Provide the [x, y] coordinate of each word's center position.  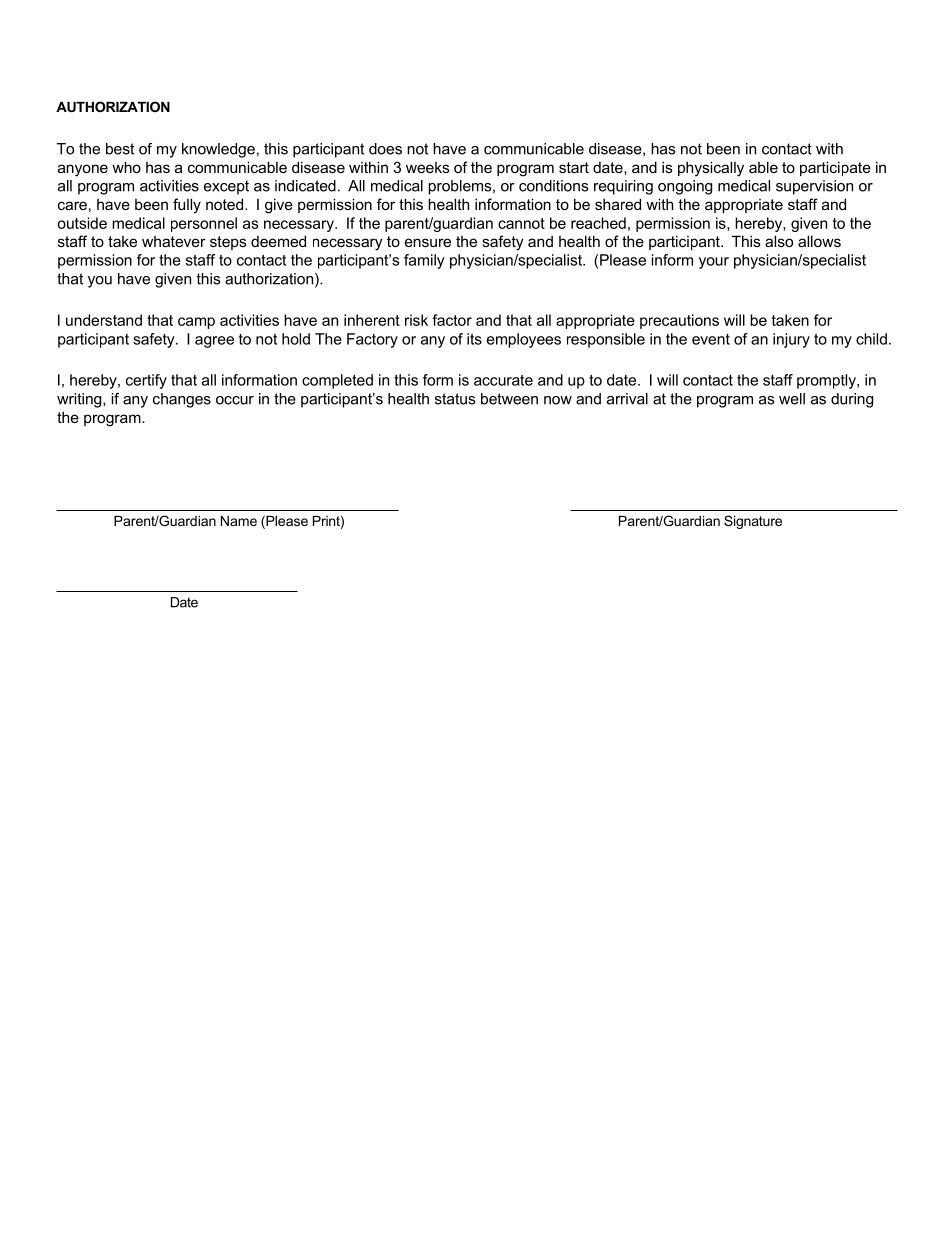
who [126, 167]
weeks [428, 167]
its [474, 339]
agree [214, 342]
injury [791, 340]
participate [835, 168]
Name [239, 521]
